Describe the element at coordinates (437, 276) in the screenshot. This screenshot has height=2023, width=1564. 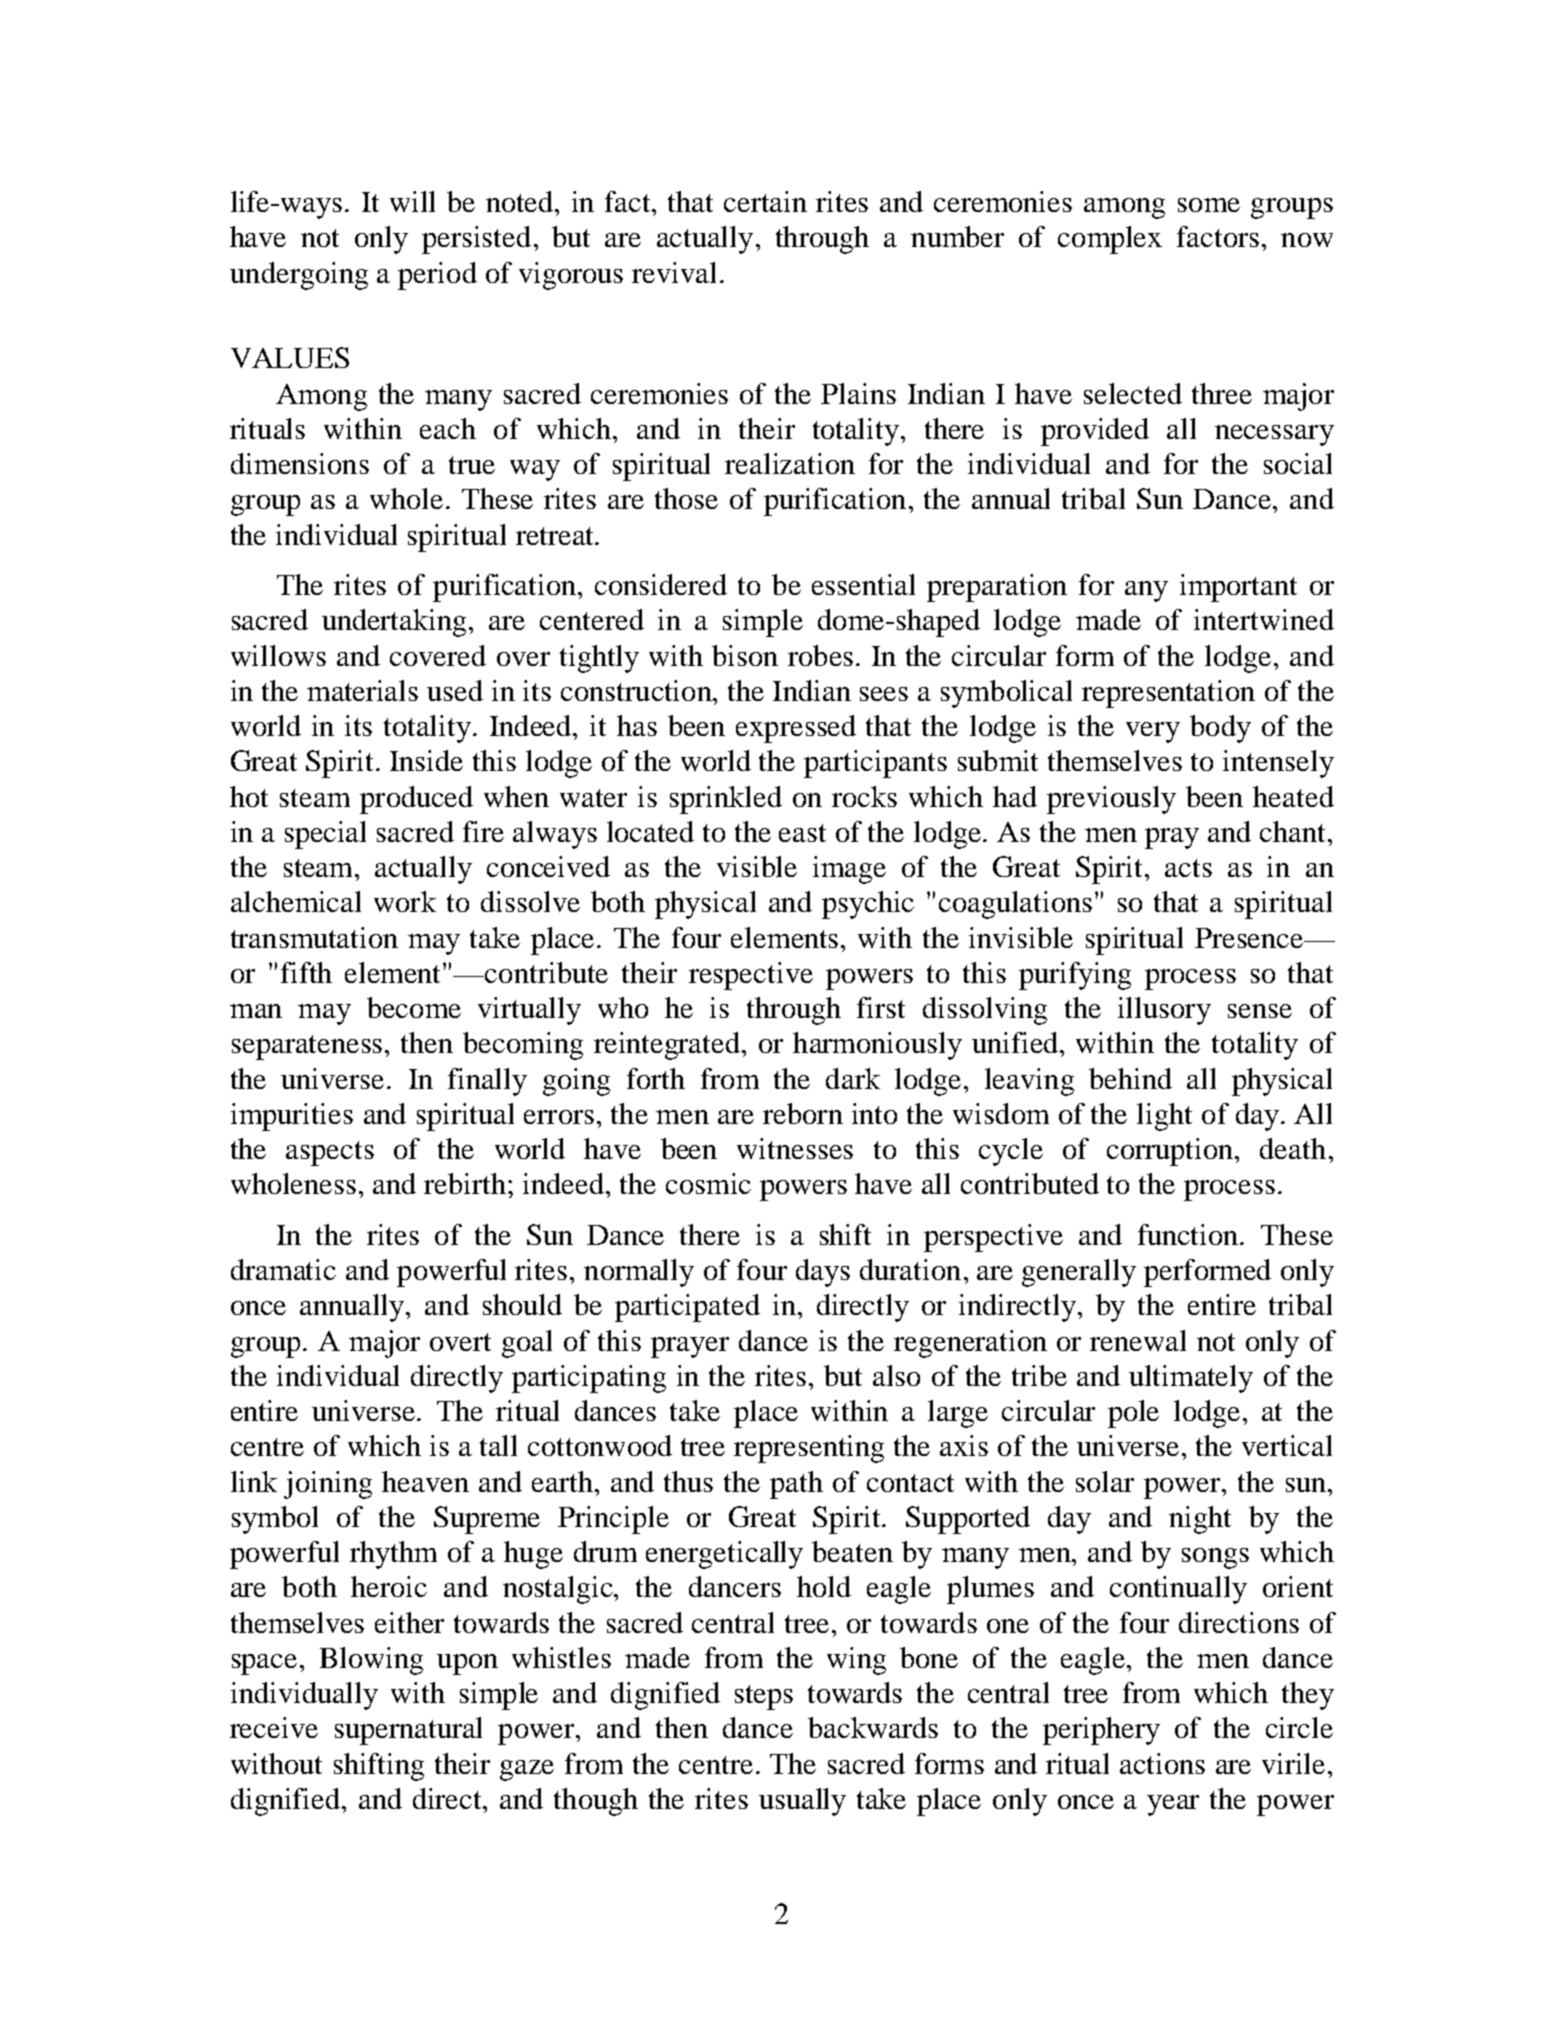
I see `period` at that location.
